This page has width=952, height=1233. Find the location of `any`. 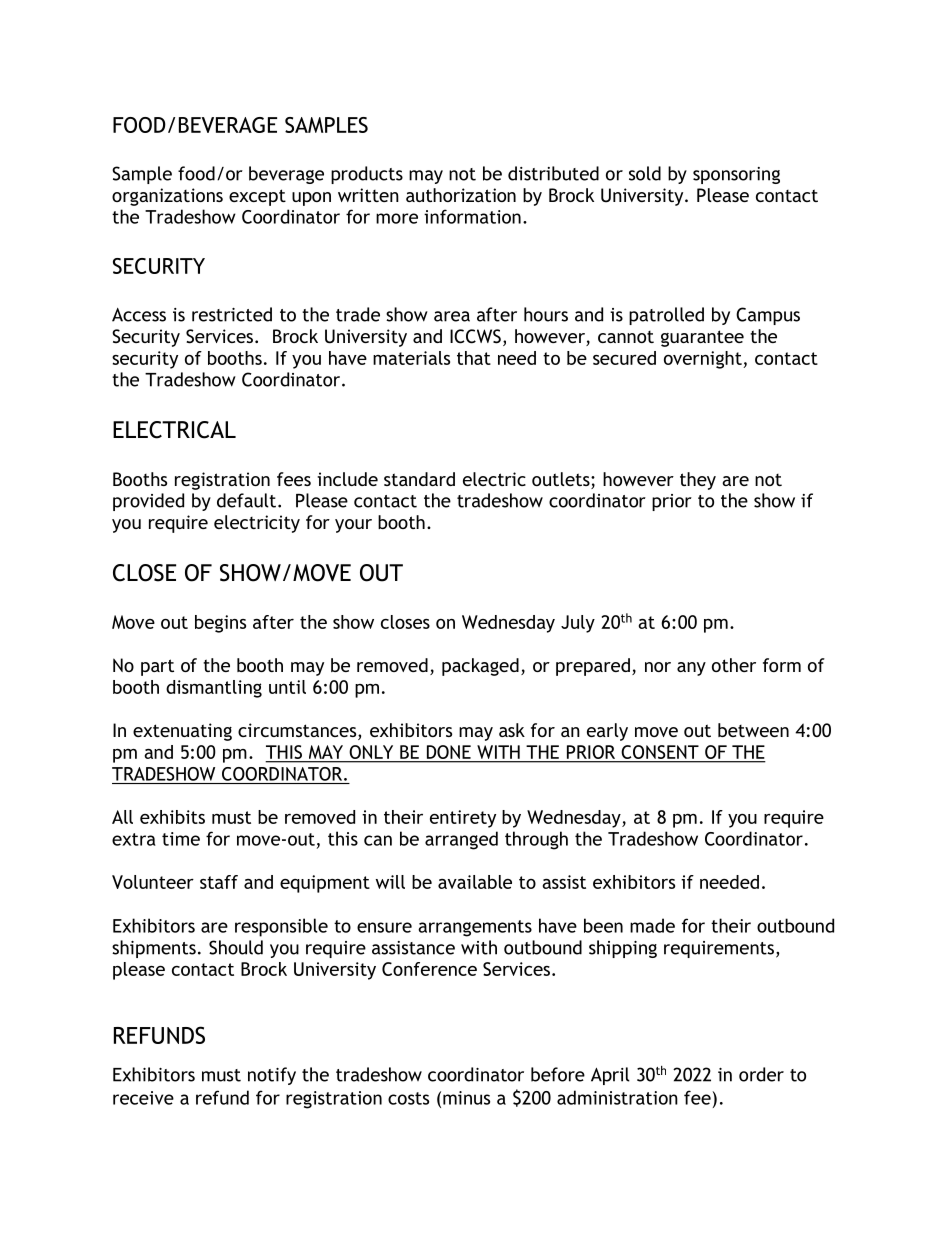

any is located at coordinates (691, 669).
